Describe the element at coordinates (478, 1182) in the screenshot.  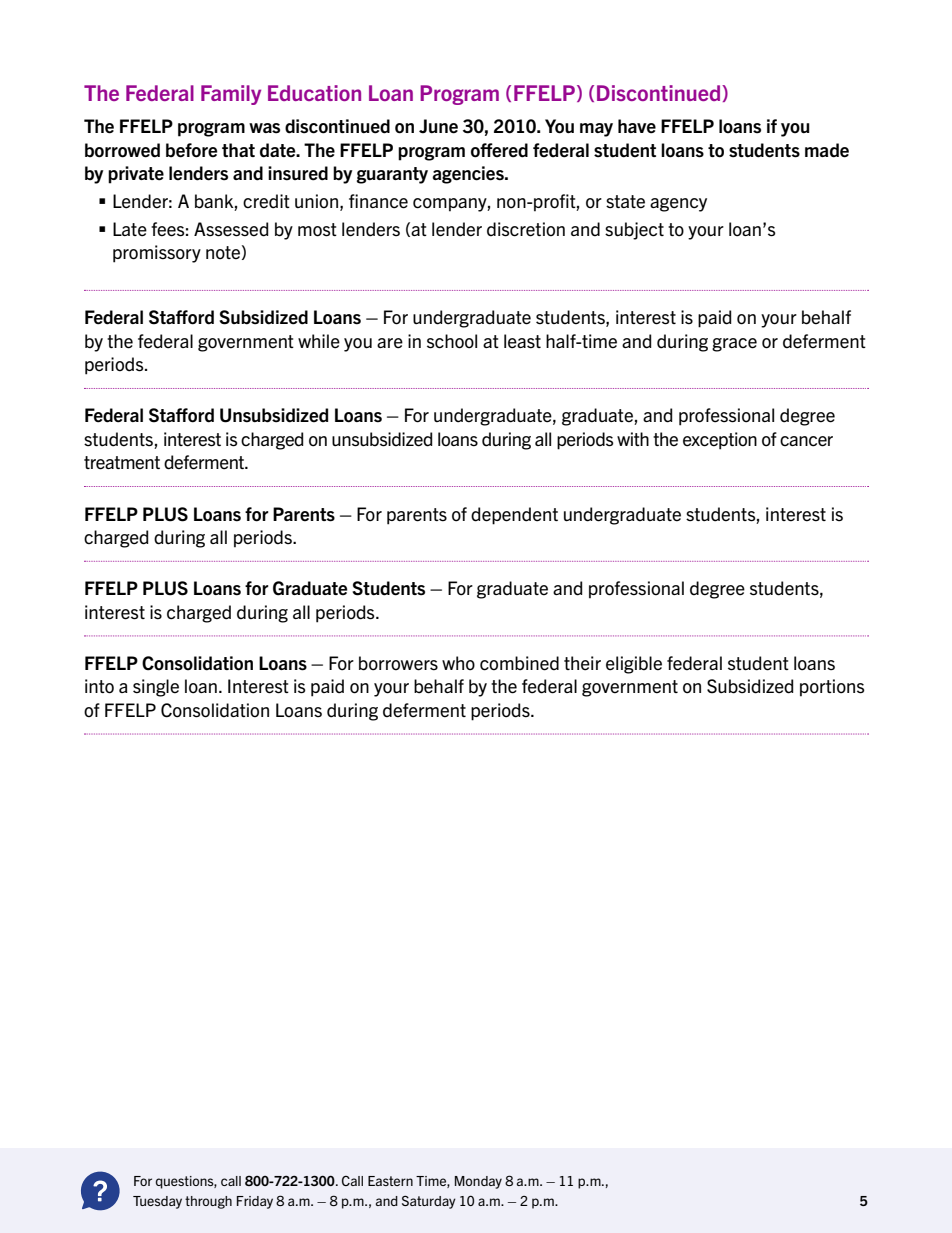
I see `Monday` at that location.
